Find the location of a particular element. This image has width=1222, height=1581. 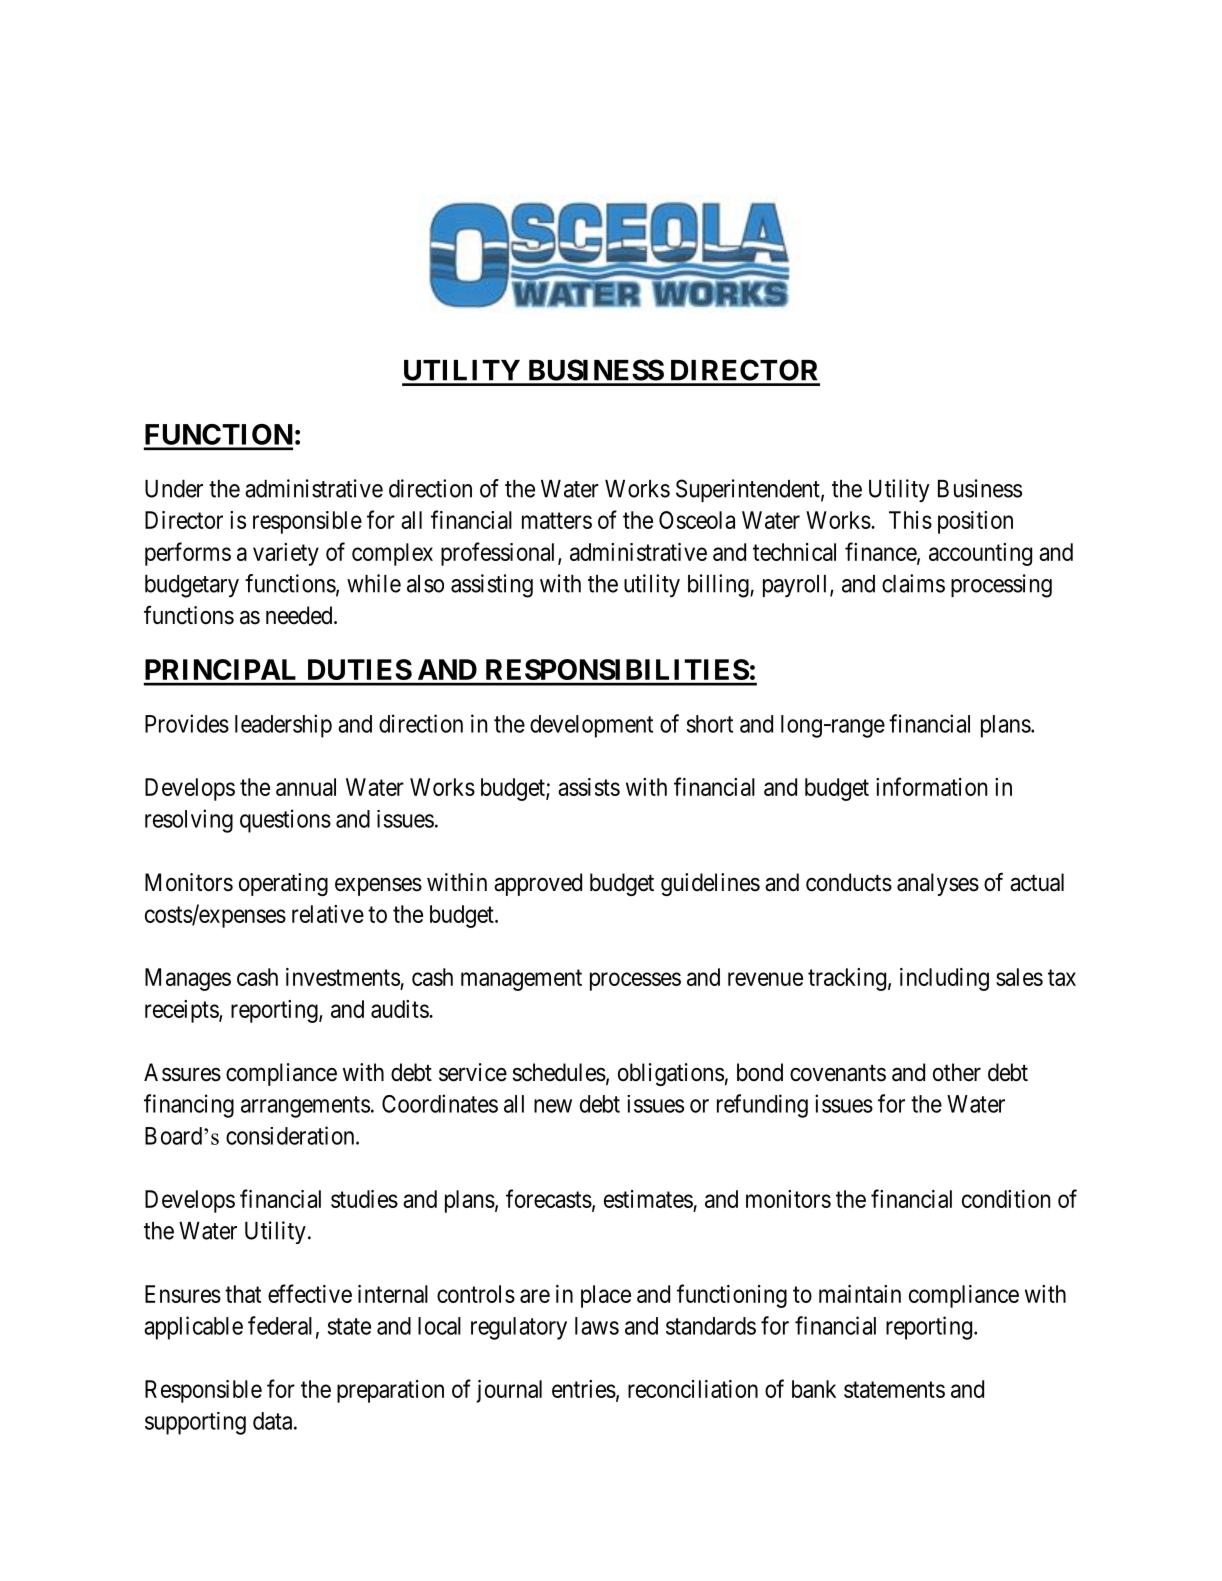

investments is located at coordinates (343, 978).
